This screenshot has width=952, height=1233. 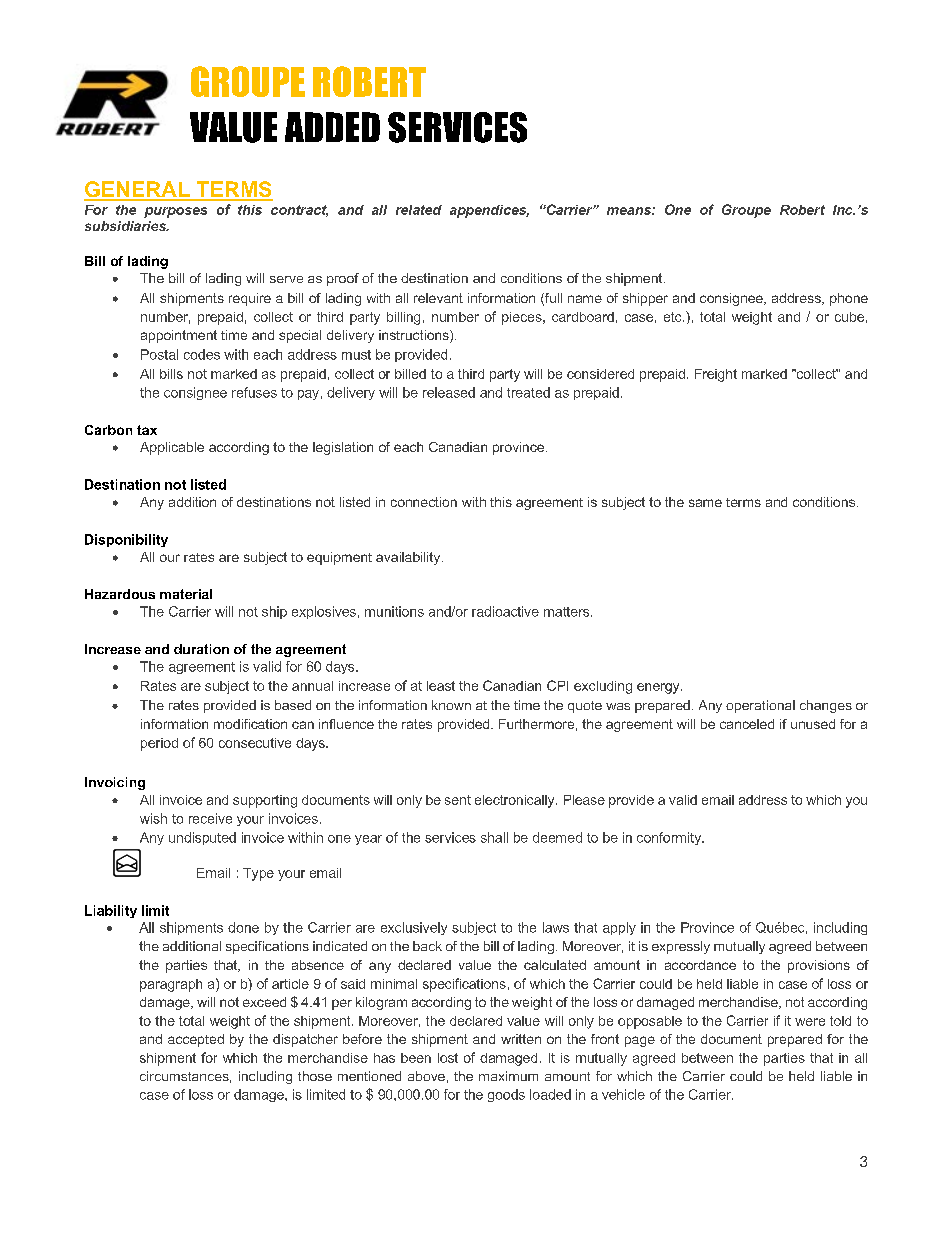 I want to click on conformity, so click(x=670, y=838).
